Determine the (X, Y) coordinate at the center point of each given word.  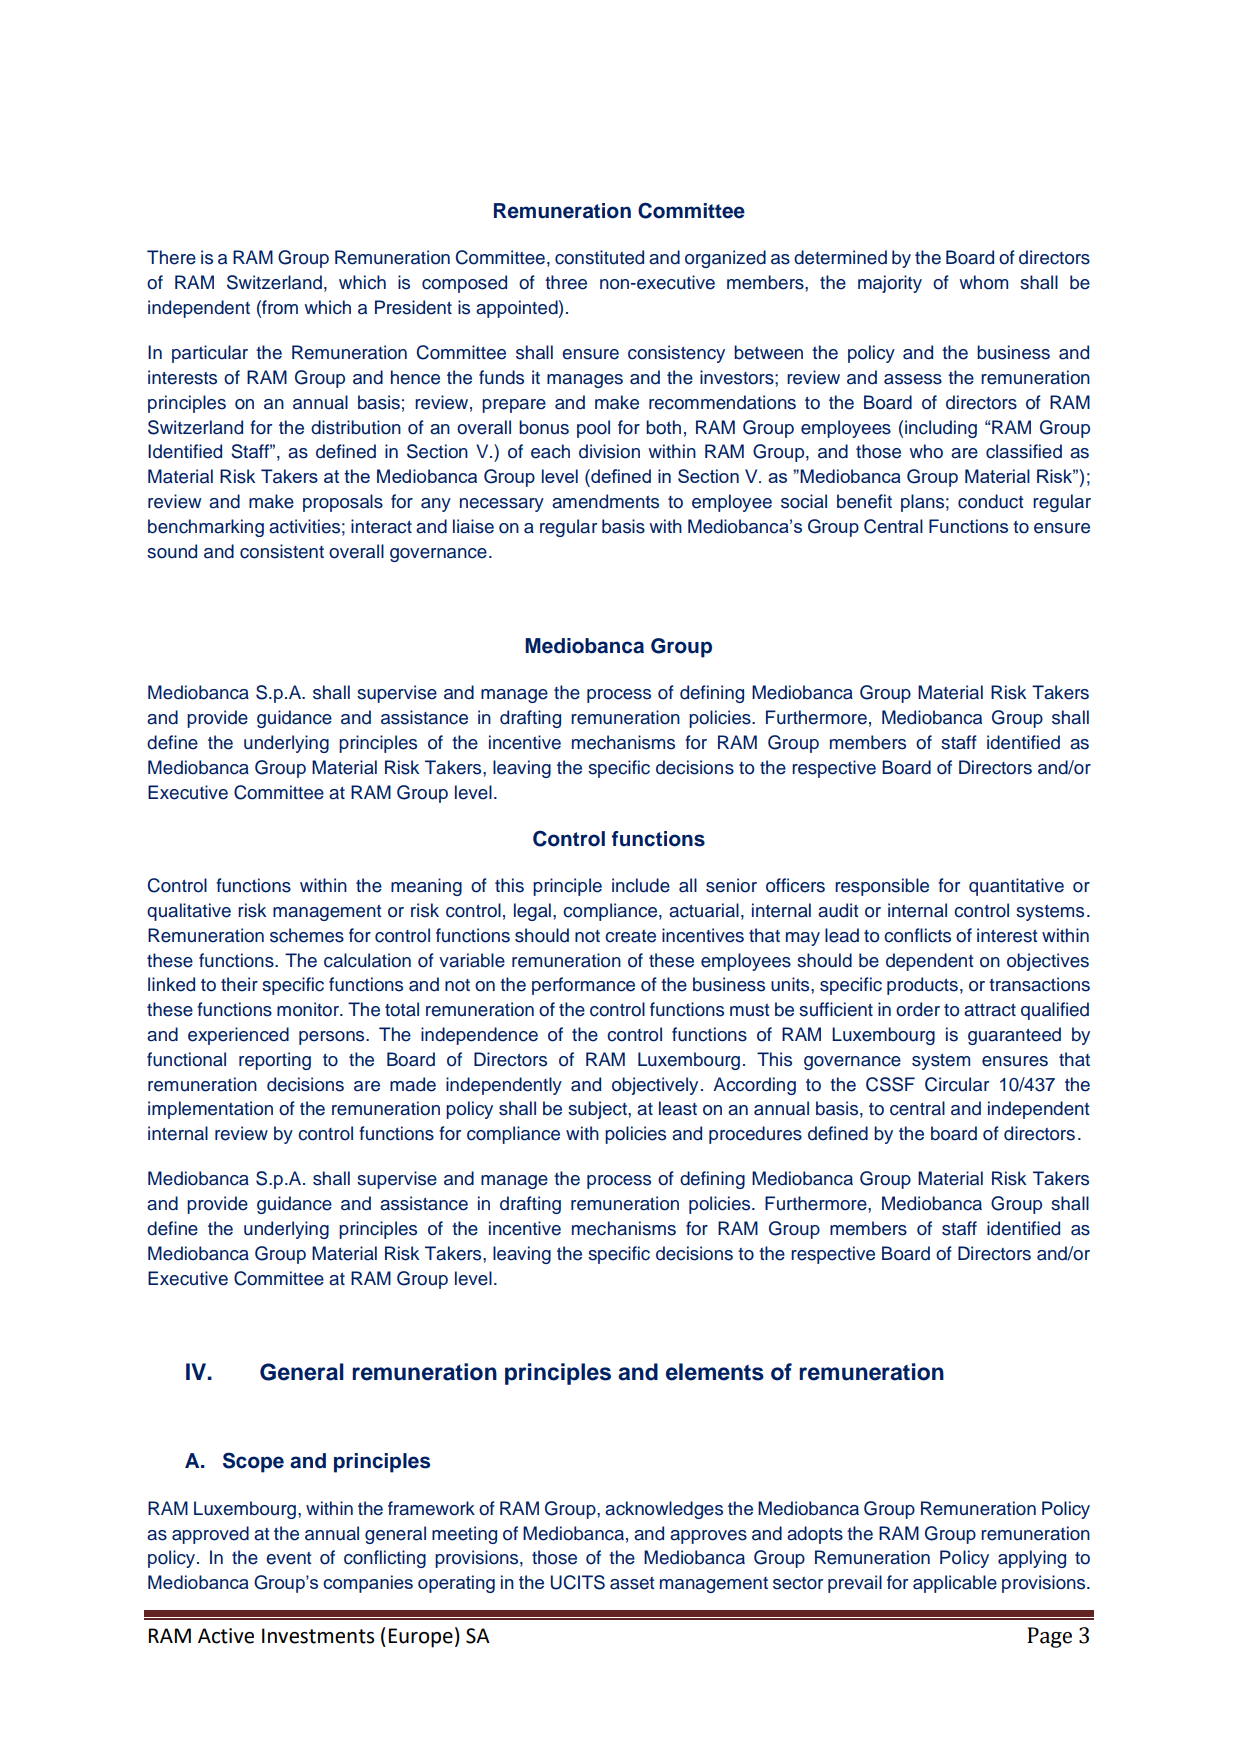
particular (210, 354)
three (566, 282)
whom (983, 282)
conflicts (917, 935)
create (630, 936)
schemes (307, 935)
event (288, 1558)
